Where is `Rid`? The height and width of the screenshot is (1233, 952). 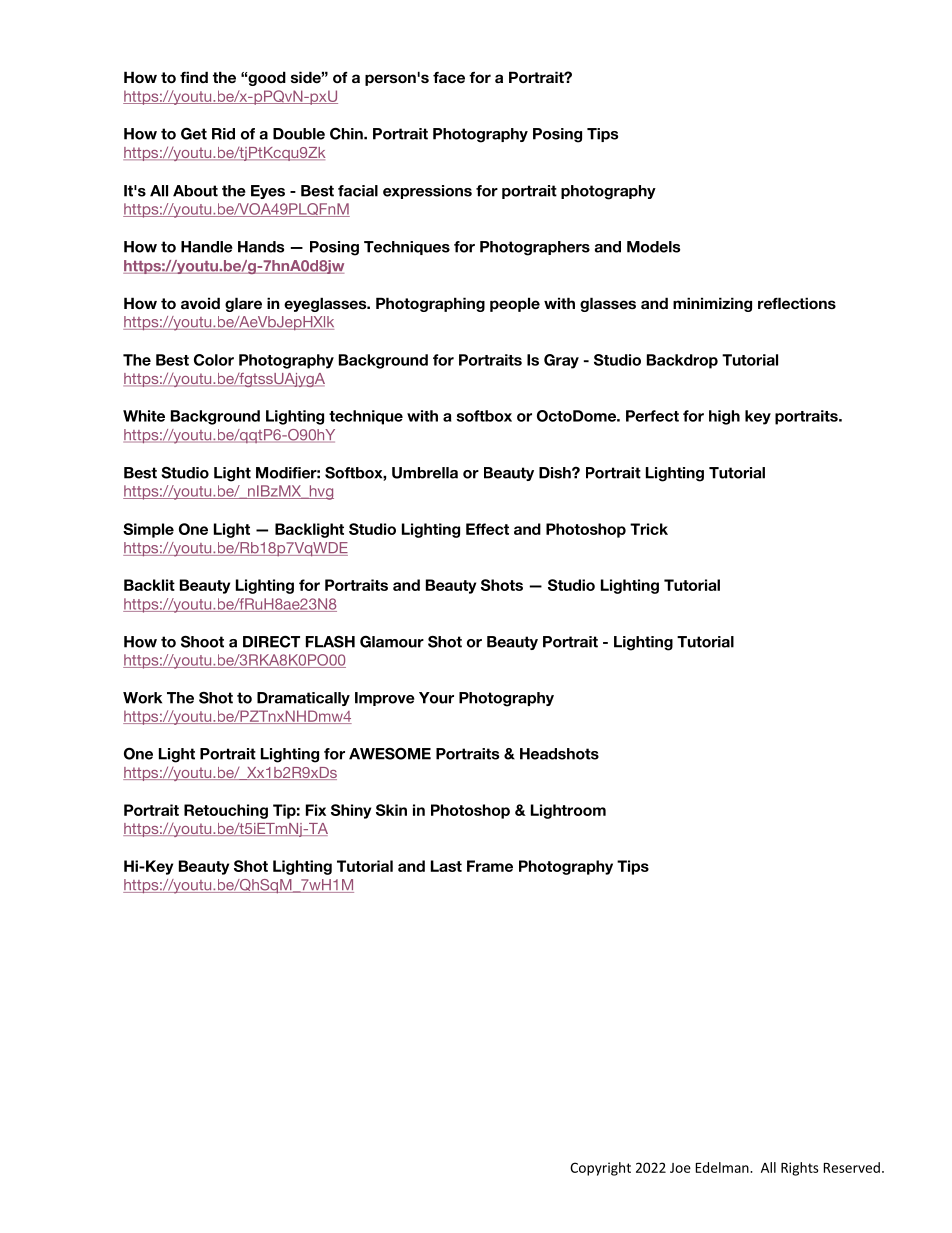 Rid is located at coordinates (223, 134).
